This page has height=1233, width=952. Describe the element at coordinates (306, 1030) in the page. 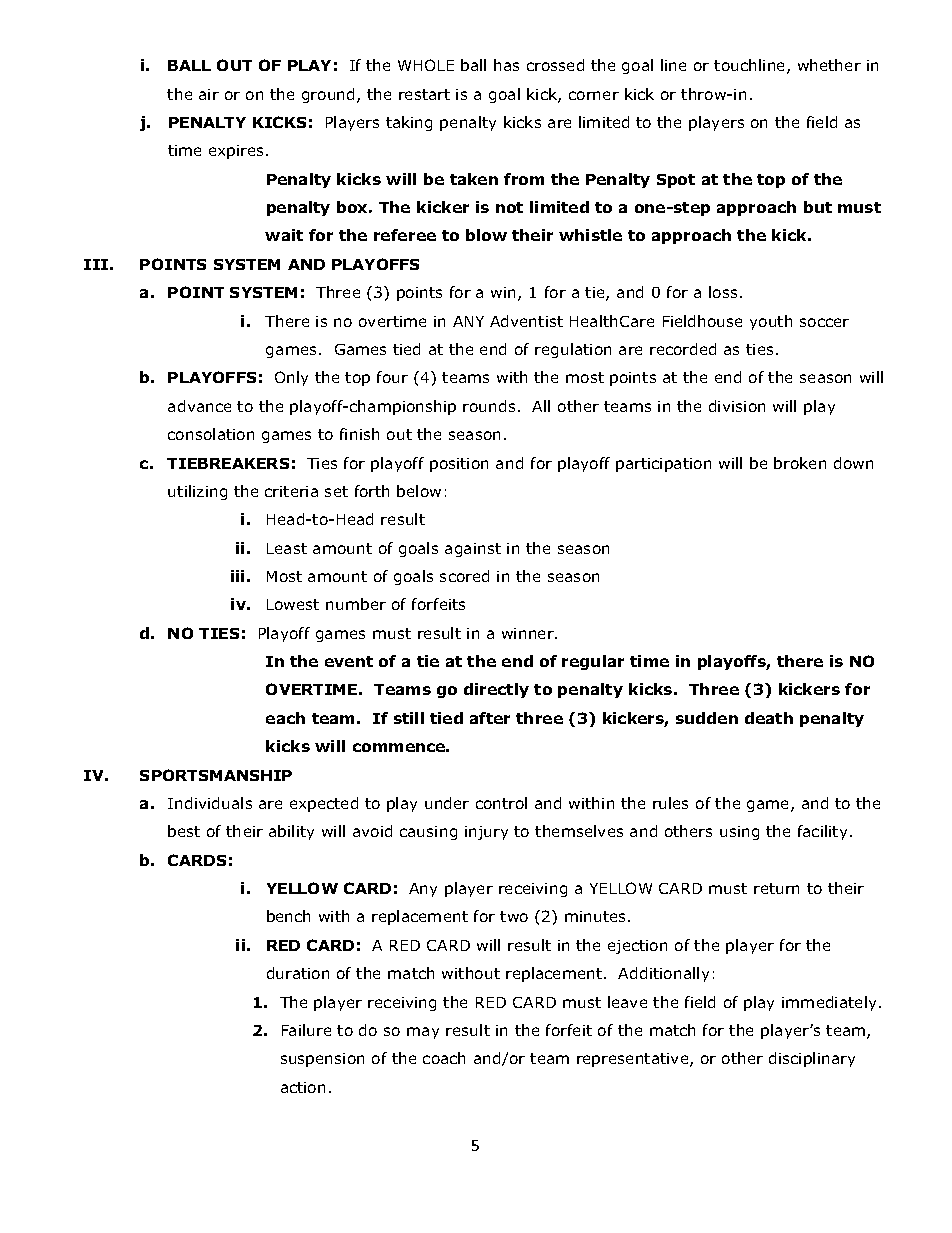

I see `Failure` at that location.
